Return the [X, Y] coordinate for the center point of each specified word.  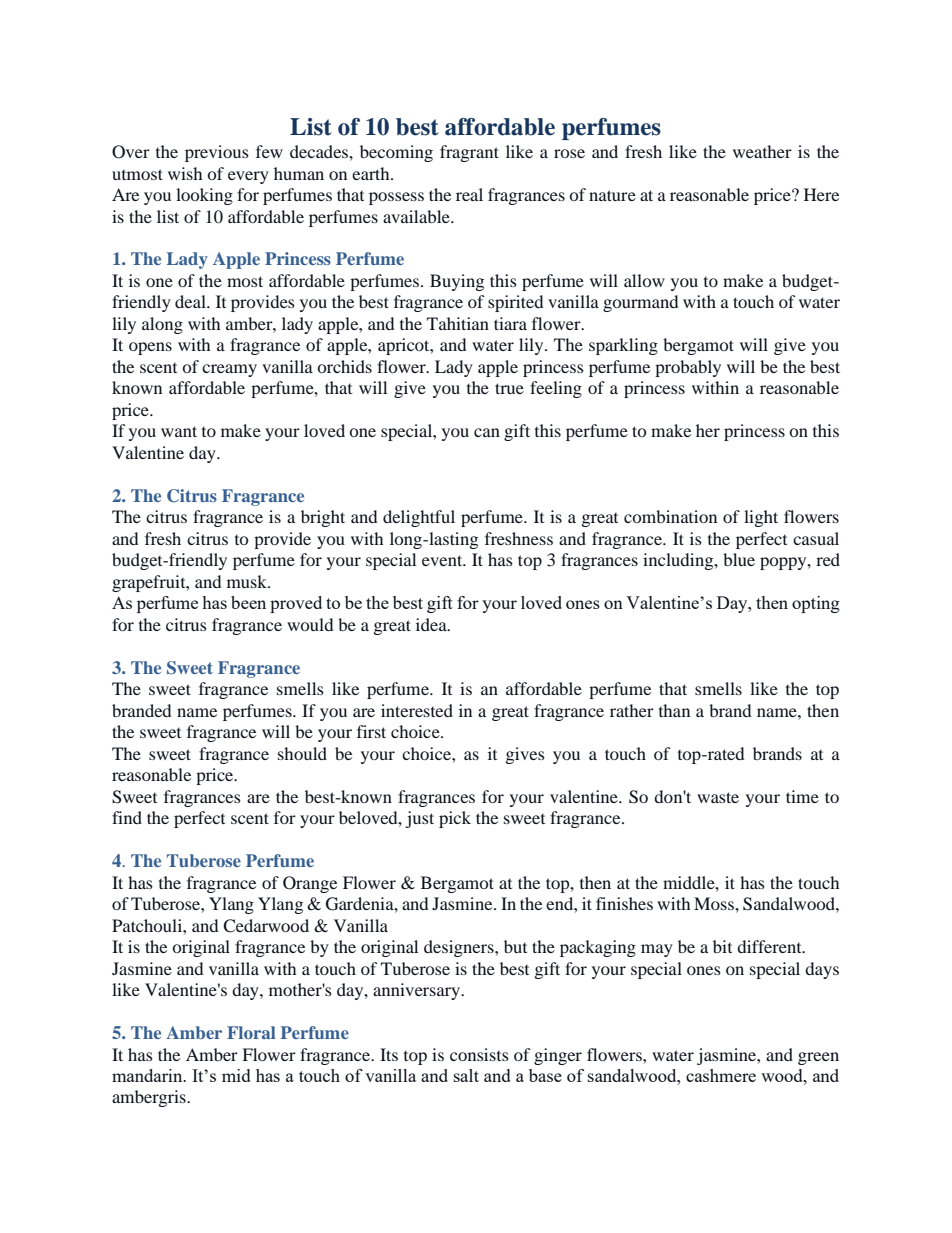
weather [762, 151]
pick [455, 819]
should [302, 753]
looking [204, 196]
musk [248, 581]
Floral [251, 1032]
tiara [510, 323]
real [469, 194]
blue [739, 559]
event [443, 560]
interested [417, 710]
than [674, 710]
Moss [715, 903]
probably [688, 368]
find [127, 817]
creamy [229, 370]
